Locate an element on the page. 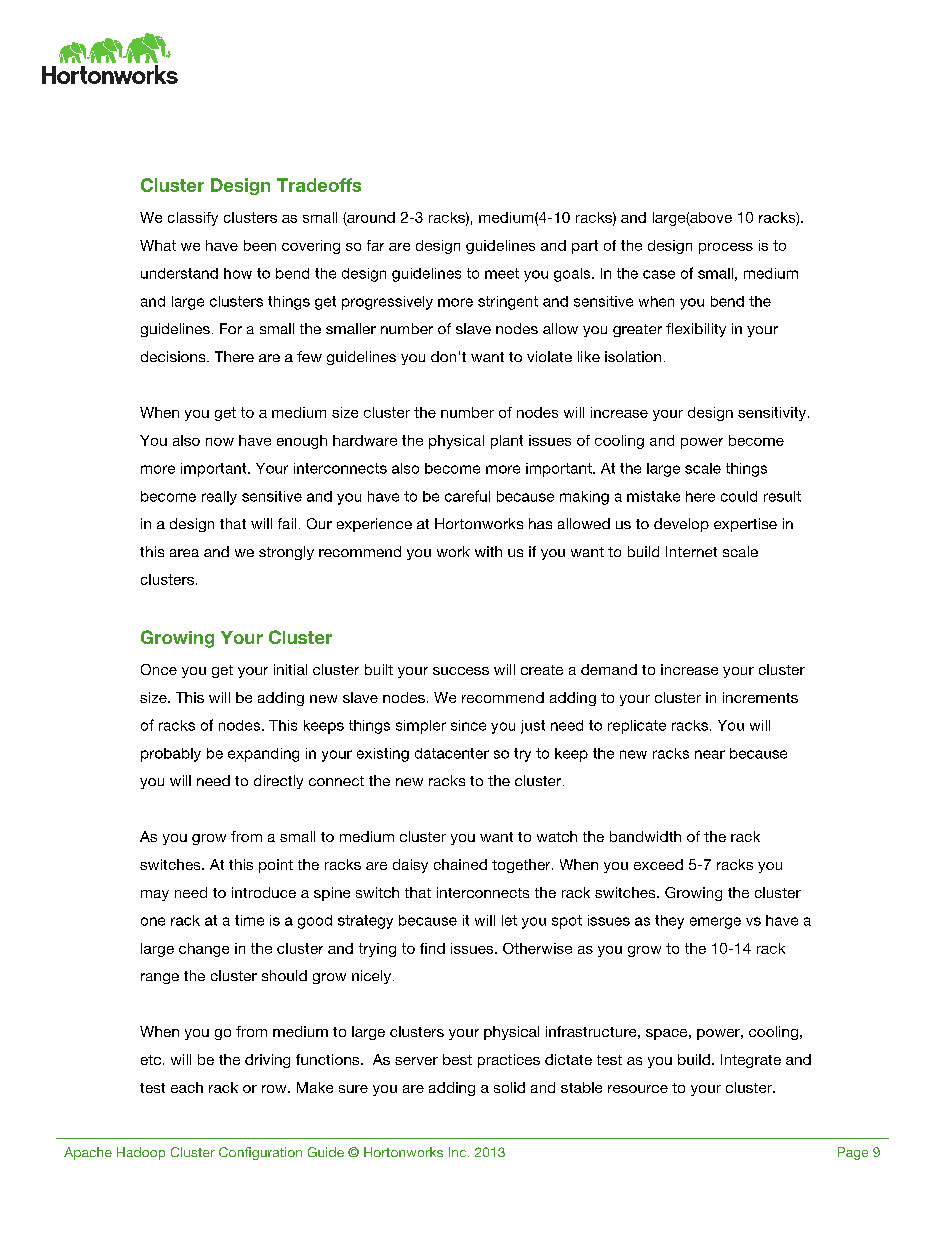 Image resolution: width=952 pixels, height=1233 pixels. process is located at coordinates (726, 248).
